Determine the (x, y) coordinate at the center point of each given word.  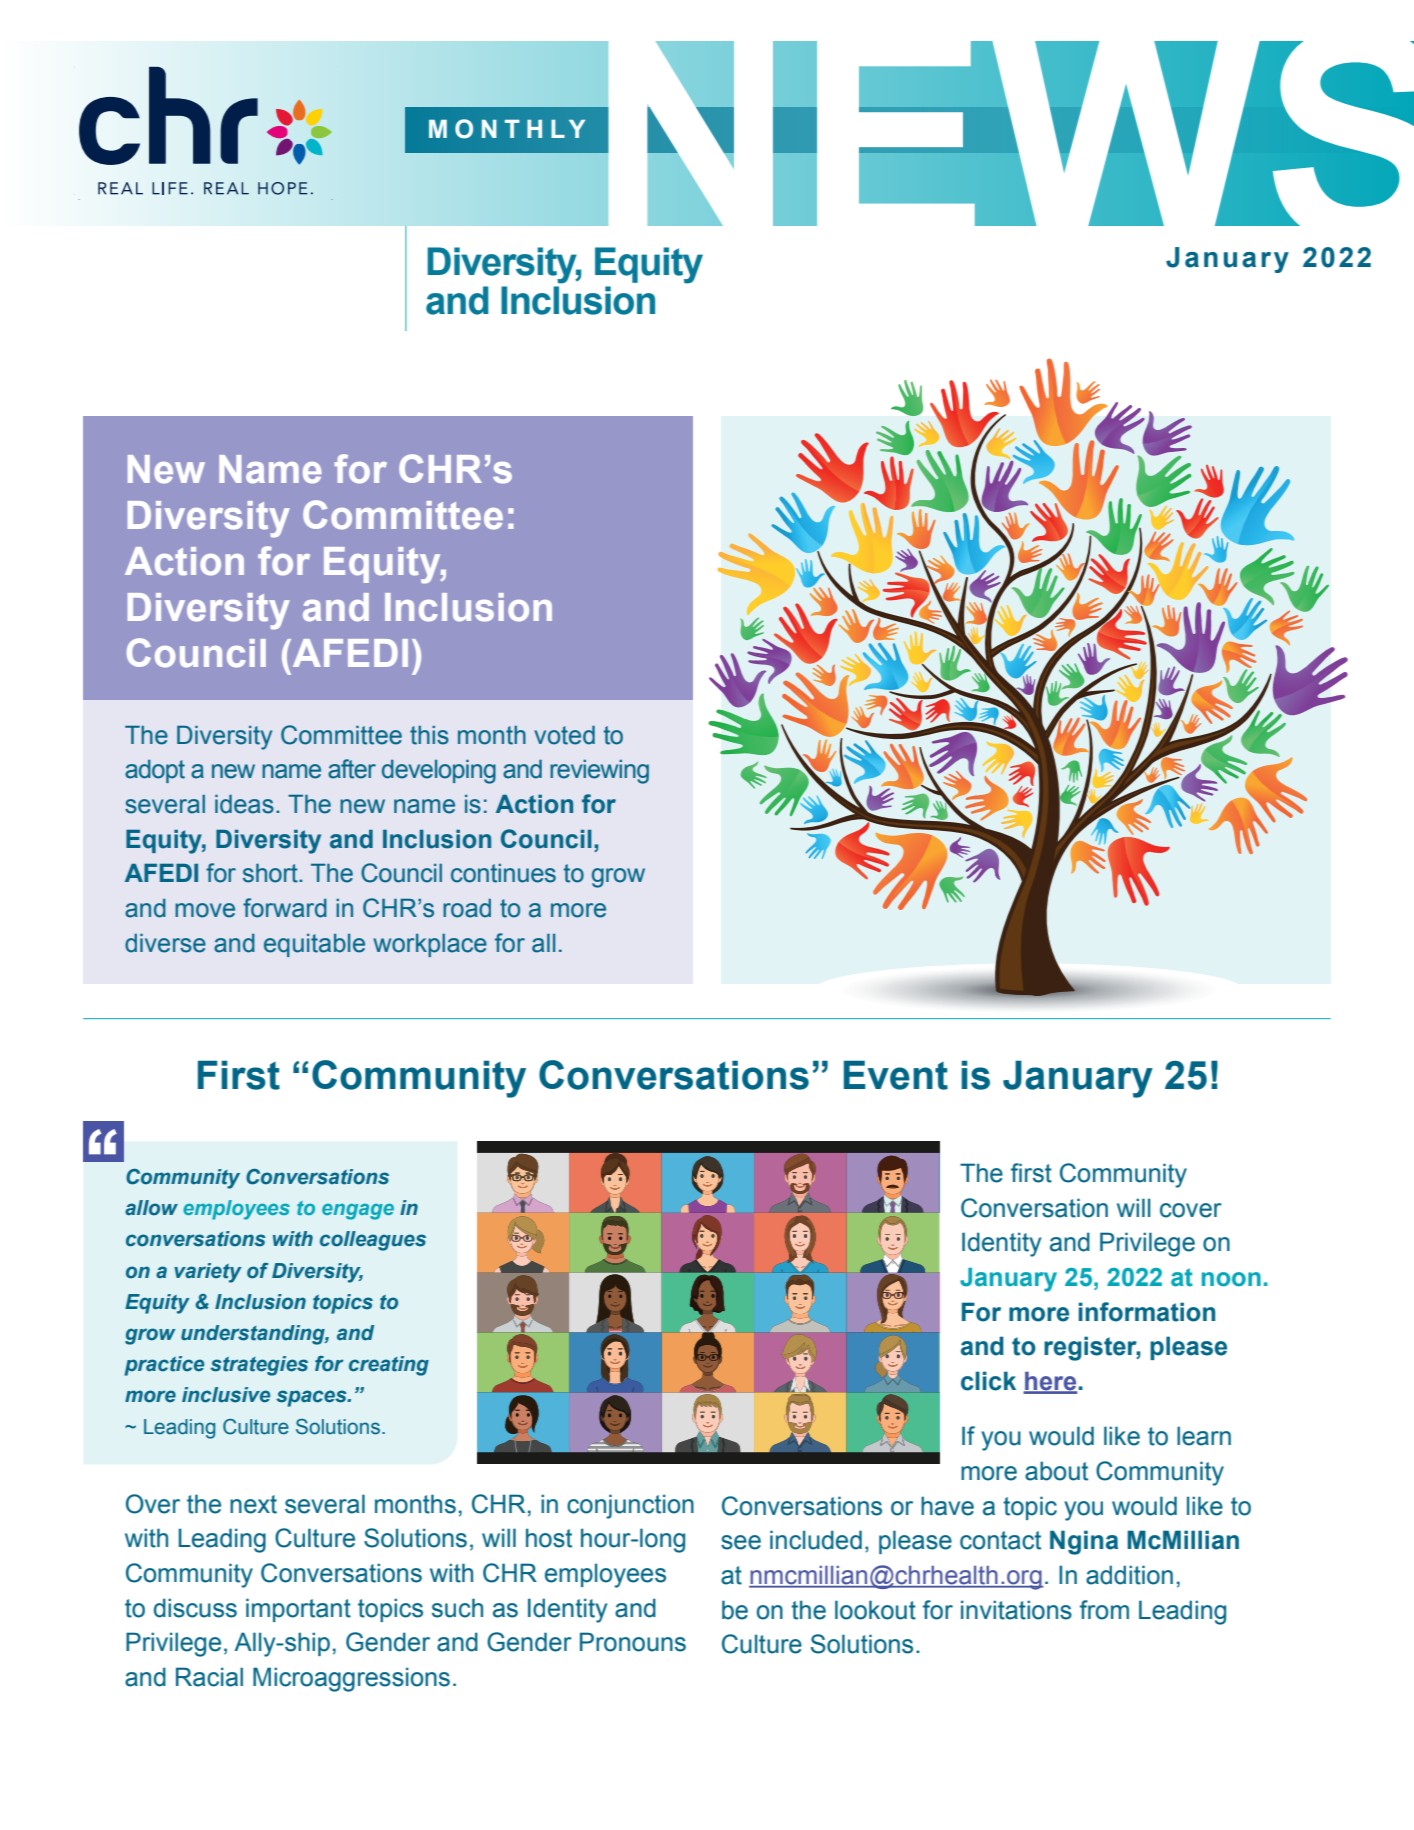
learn (1204, 1436)
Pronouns (633, 1642)
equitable (314, 945)
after (352, 769)
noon (1231, 1279)
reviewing (599, 772)
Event (896, 1075)
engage (358, 1212)
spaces (312, 1398)
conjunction (630, 1506)
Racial (209, 1677)
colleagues (373, 1241)
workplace (430, 945)
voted (564, 735)
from (1104, 1610)
